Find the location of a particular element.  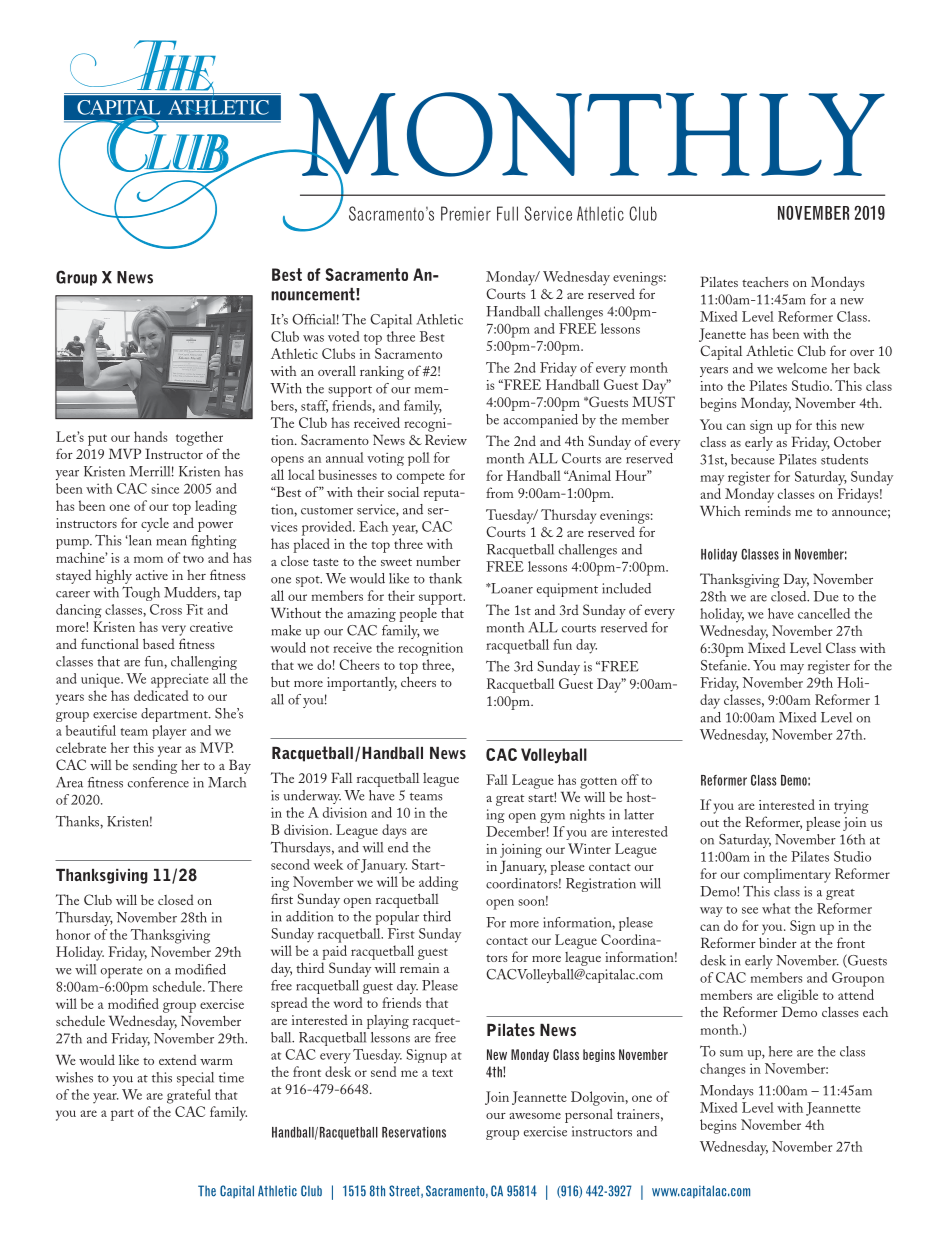

Stefanie is located at coordinates (725, 665).
